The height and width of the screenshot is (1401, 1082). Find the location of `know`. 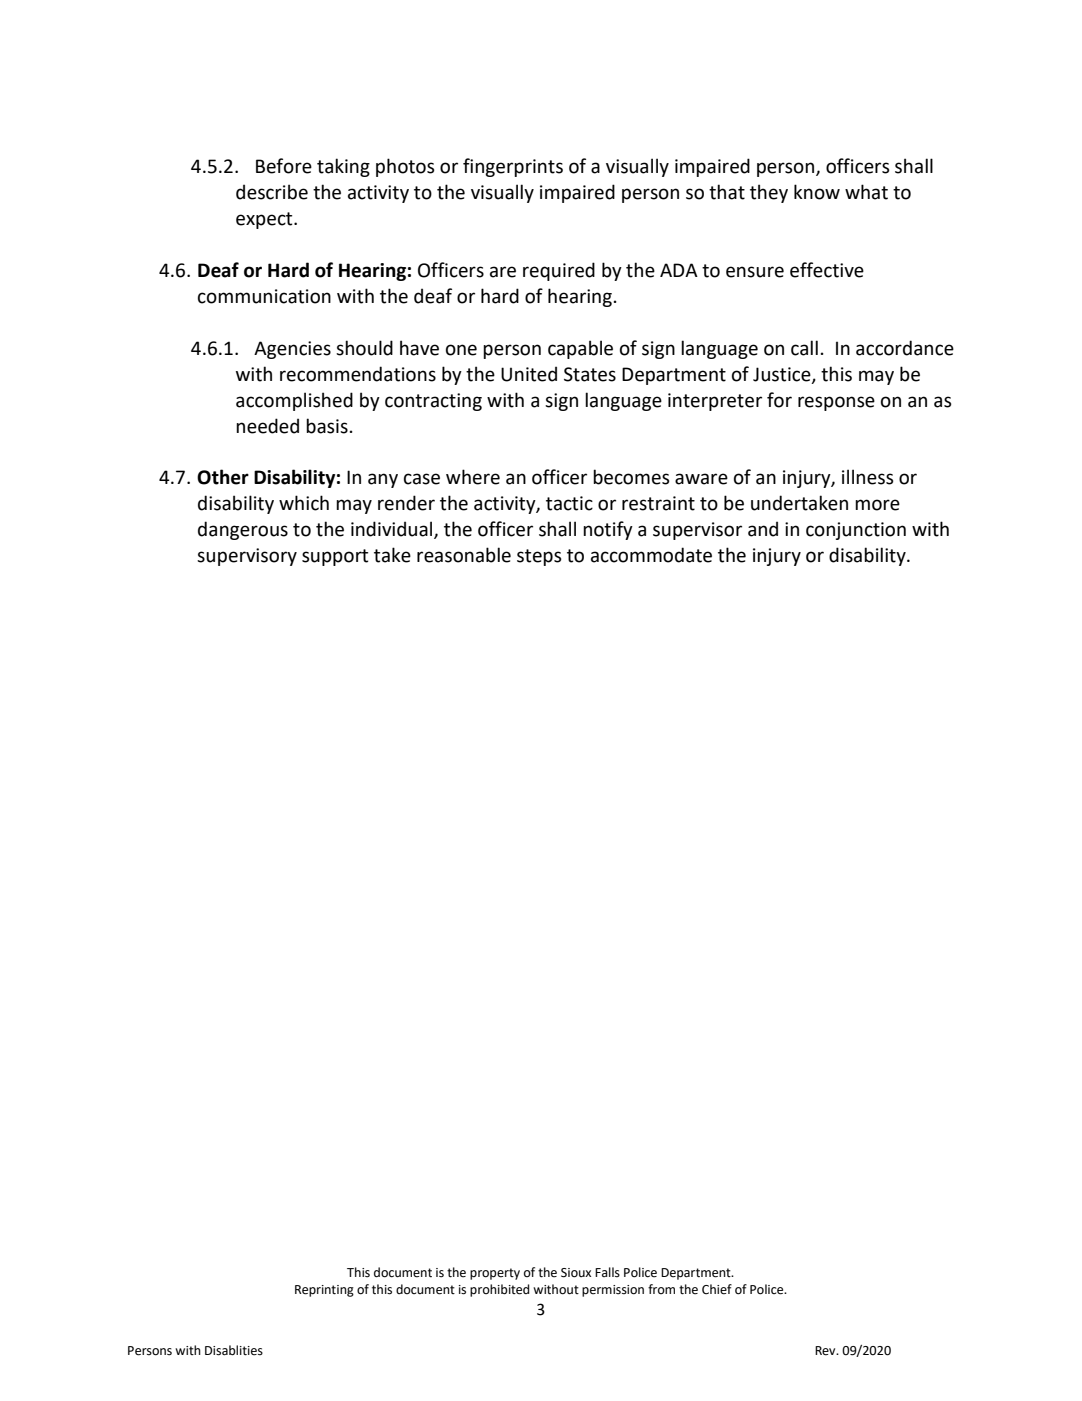

know is located at coordinates (817, 192).
